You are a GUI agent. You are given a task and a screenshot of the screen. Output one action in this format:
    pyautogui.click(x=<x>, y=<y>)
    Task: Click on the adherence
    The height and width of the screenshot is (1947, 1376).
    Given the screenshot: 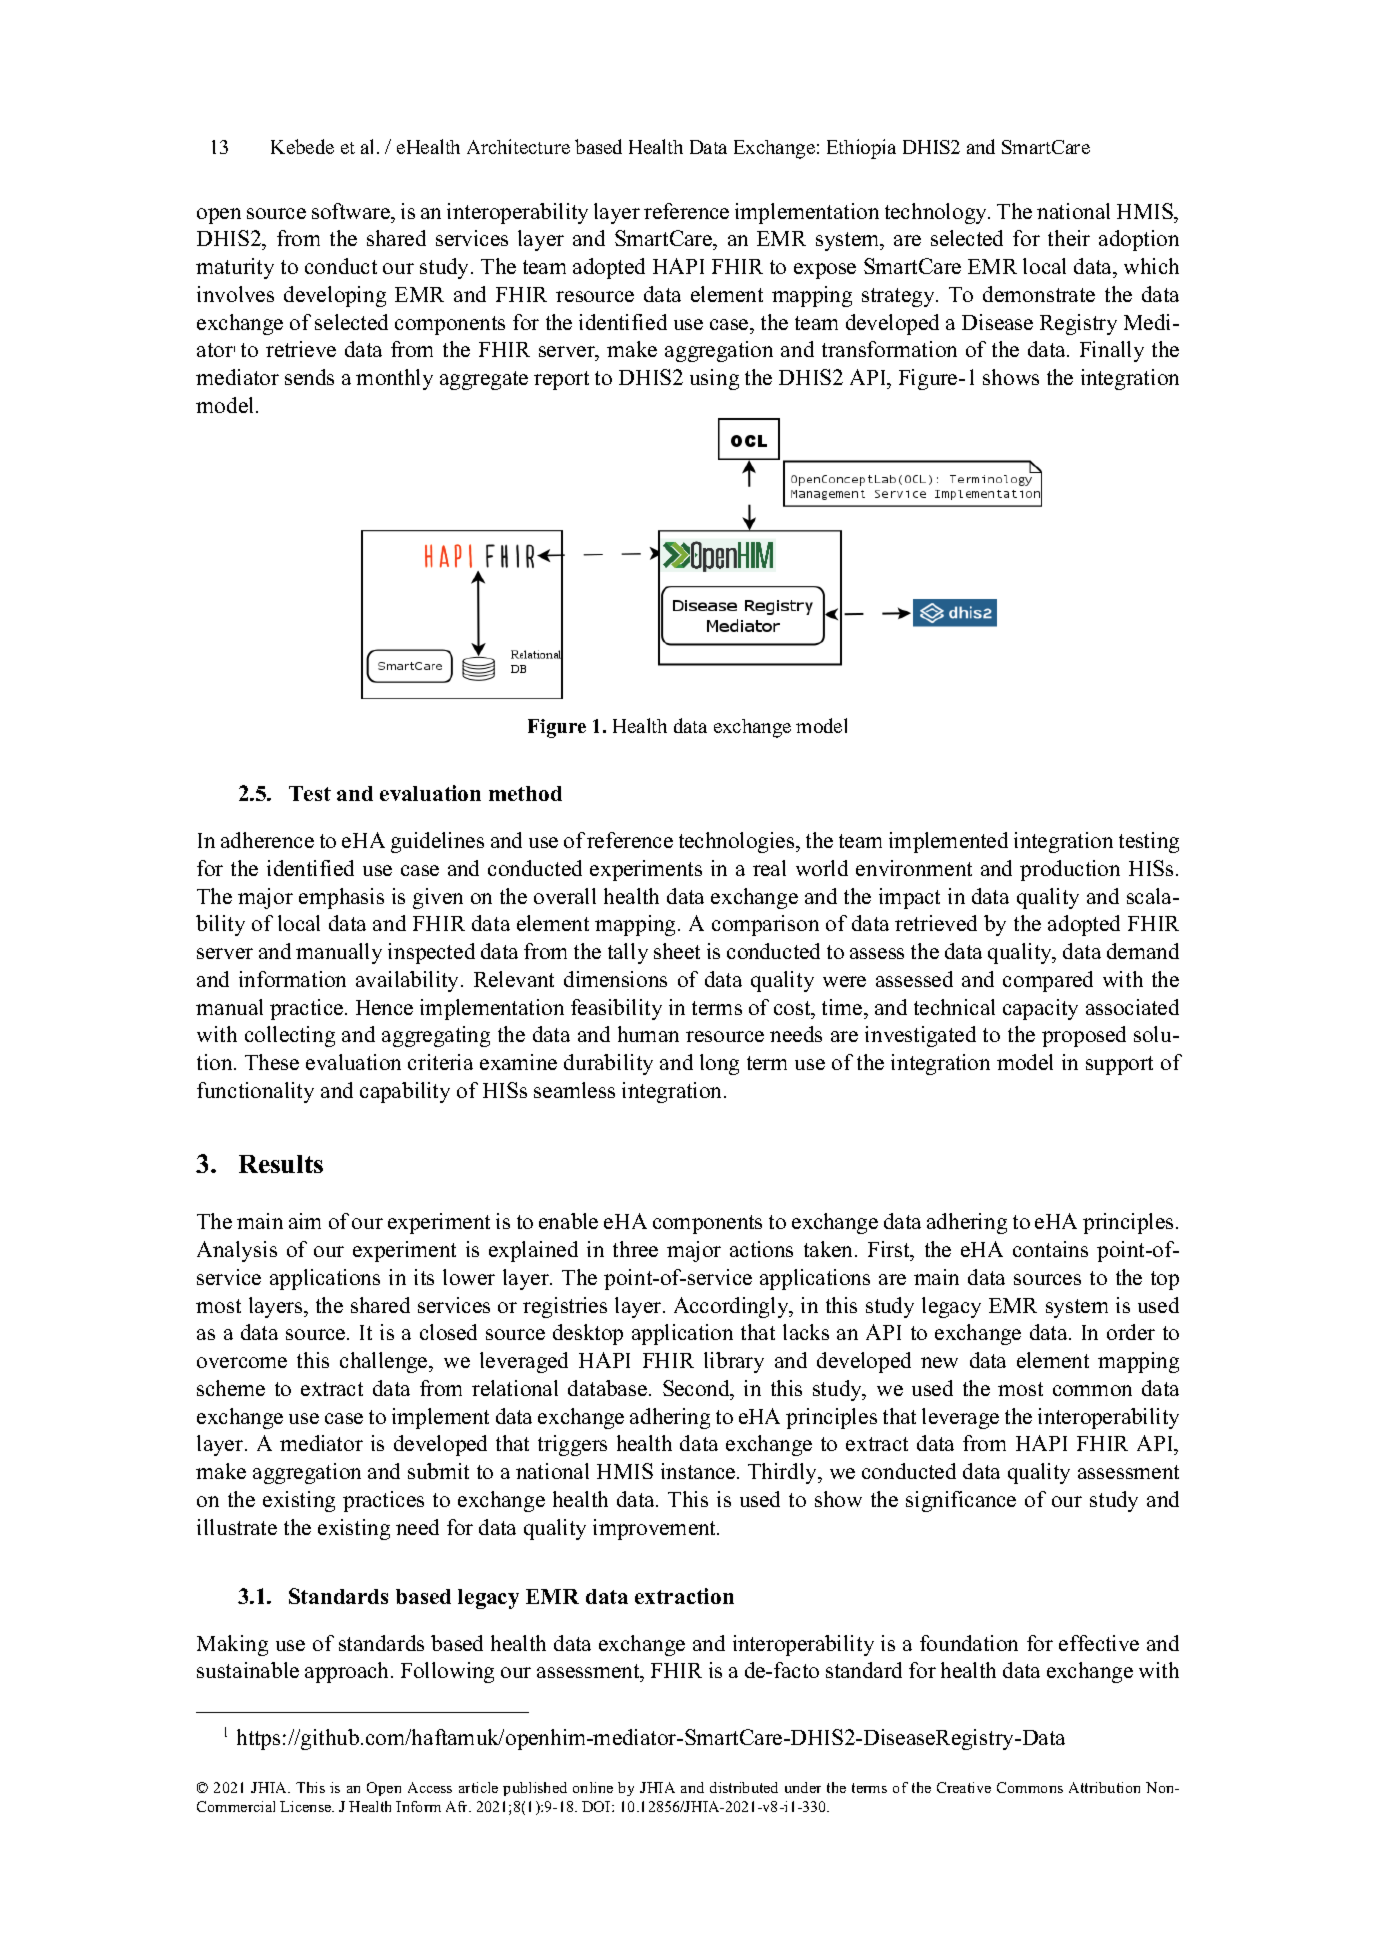 What is the action you would take?
    pyautogui.click(x=267, y=840)
